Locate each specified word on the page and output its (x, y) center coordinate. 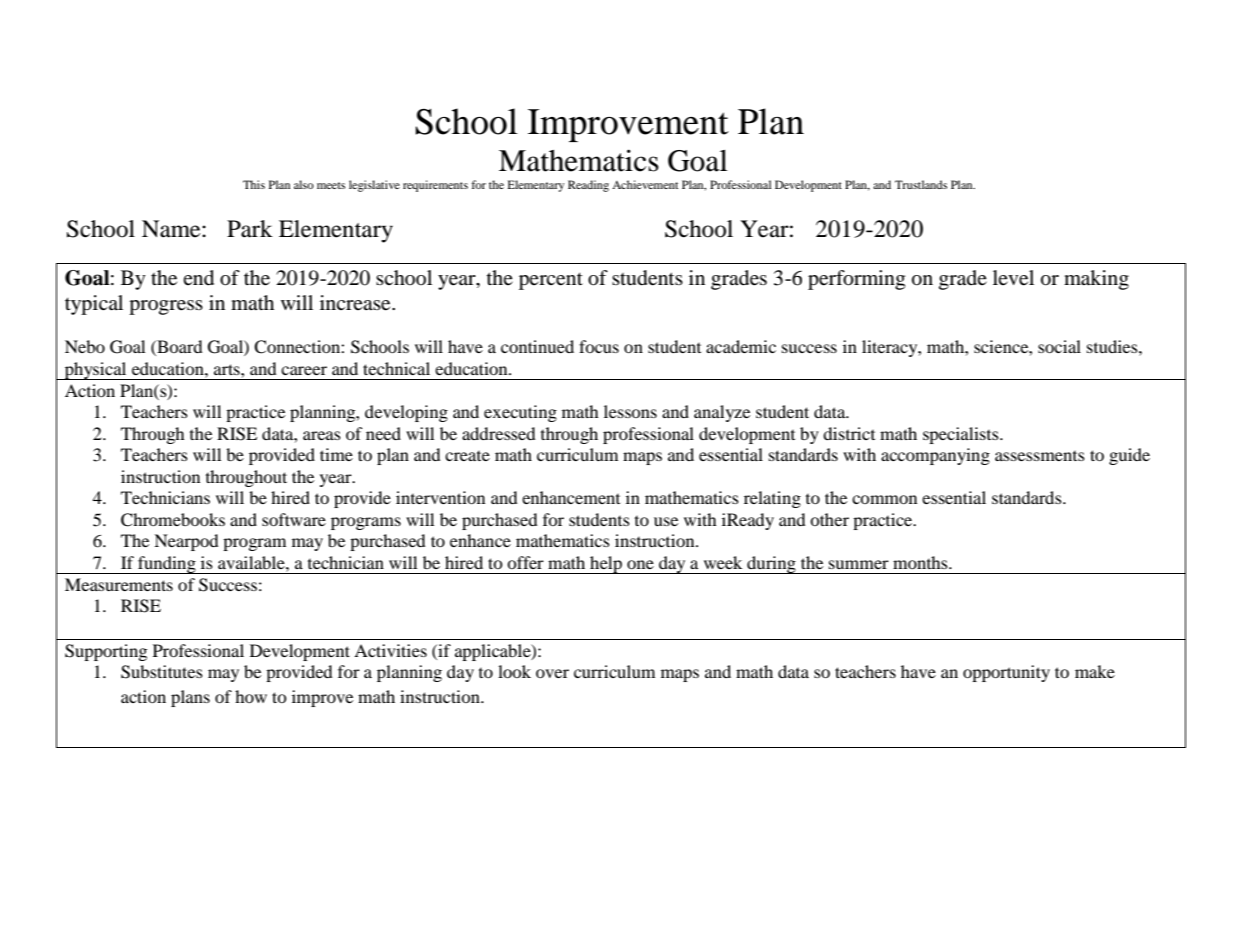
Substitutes (162, 672)
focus (599, 346)
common (884, 499)
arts (228, 369)
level (1013, 278)
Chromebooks (173, 520)
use (666, 521)
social (1059, 346)
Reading (588, 186)
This (254, 184)
